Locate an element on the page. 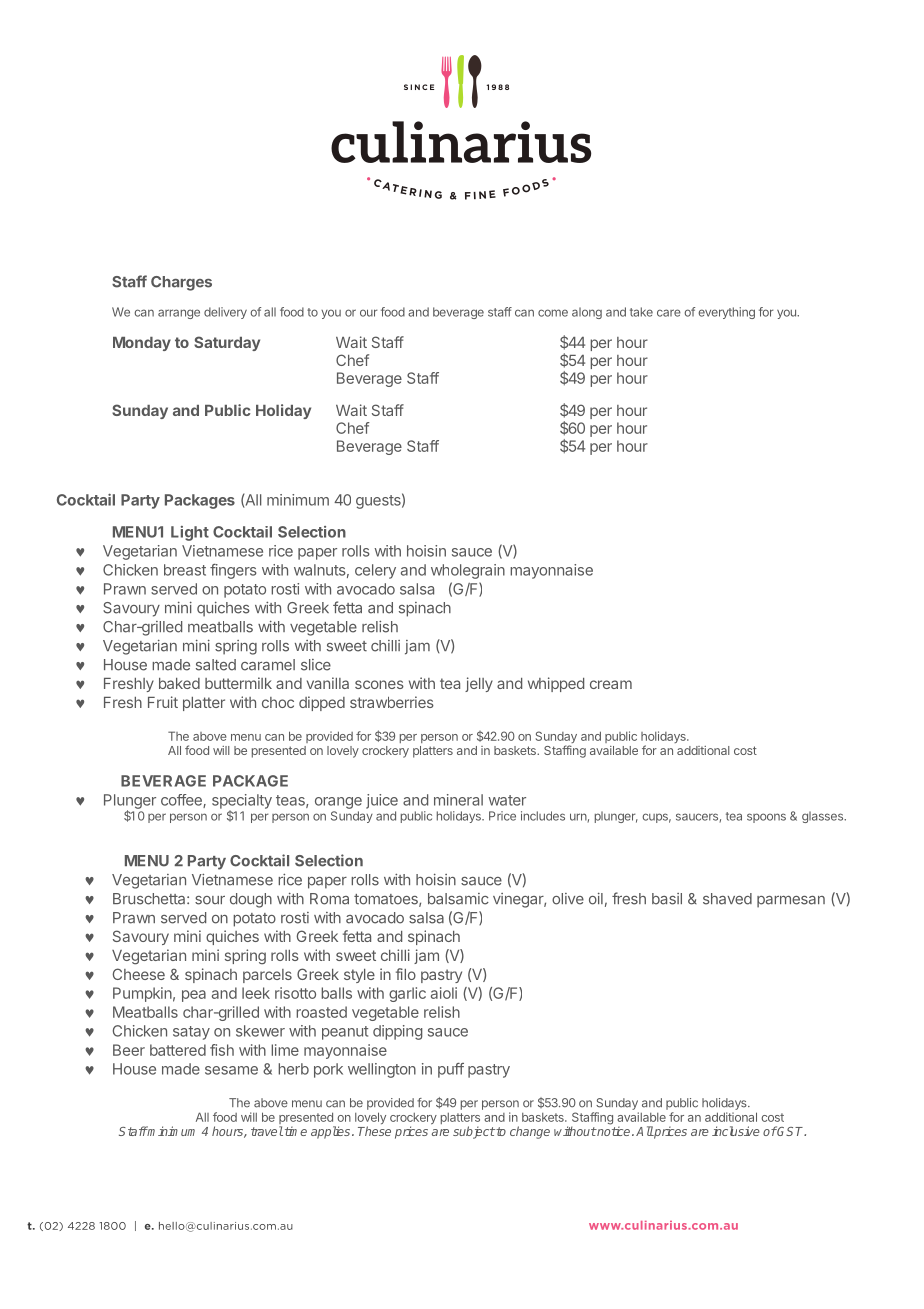 This image has height=1309, width=924. sesame is located at coordinates (231, 1070).
